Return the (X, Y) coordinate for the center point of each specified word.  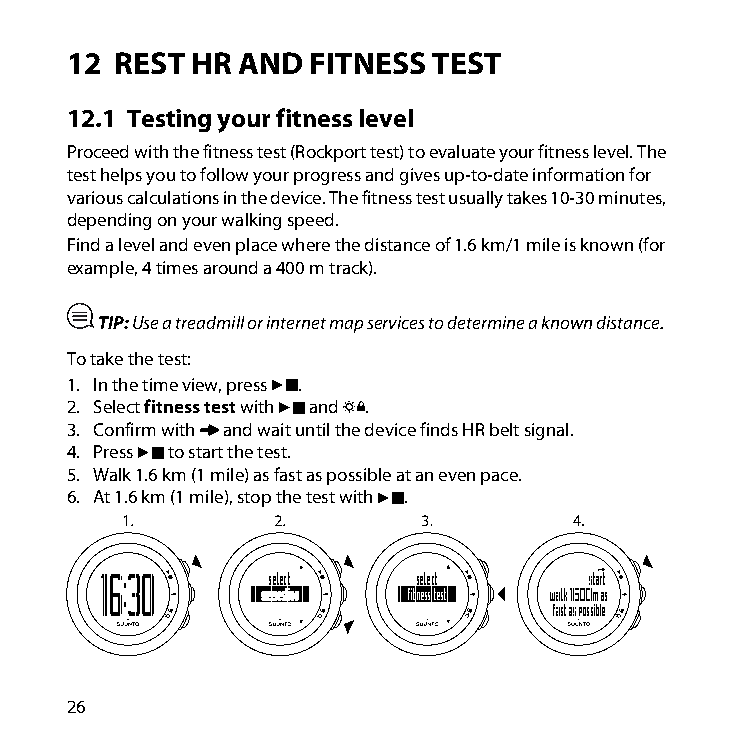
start (206, 452)
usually (476, 199)
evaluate (462, 151)
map (346, 326)
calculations (173, 197)
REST (150, 63)
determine (486, 322)
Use (145, 322)
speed (310, 221)
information (578, 174)
